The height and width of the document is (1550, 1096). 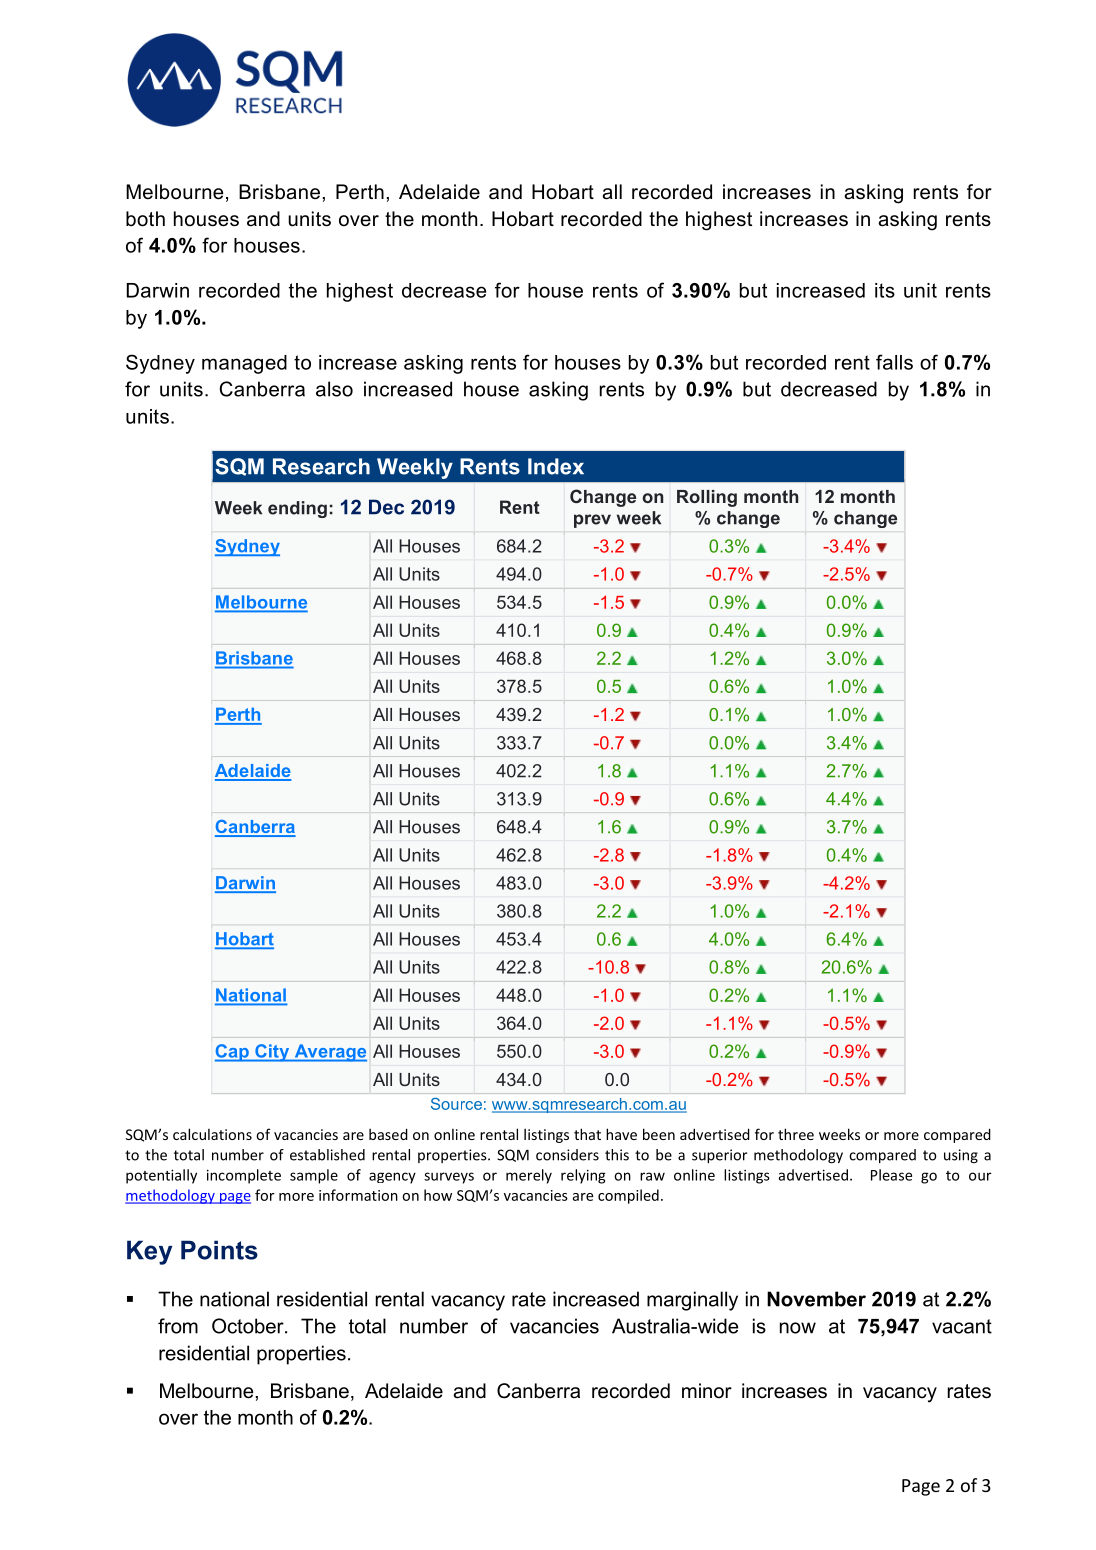 What do you see at coordinates (233, 1053) in the document?
I see `Cap` at bounding box center [233, 1053].
